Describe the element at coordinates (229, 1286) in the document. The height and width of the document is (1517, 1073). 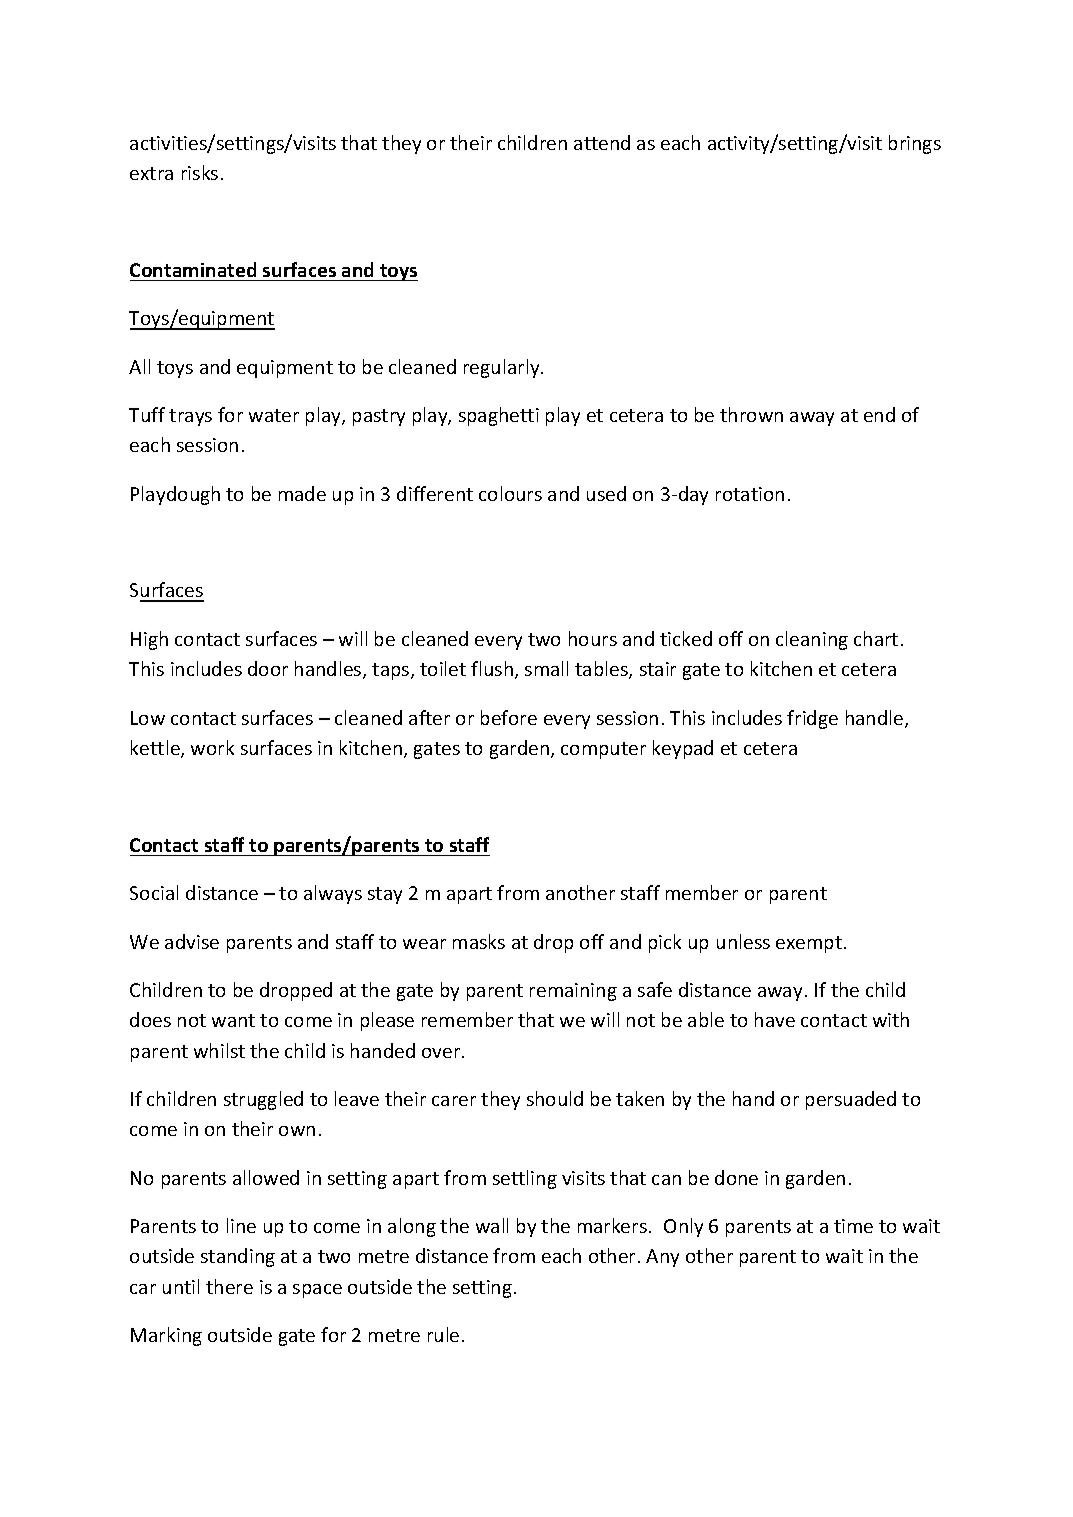
I see `there` at that location.
